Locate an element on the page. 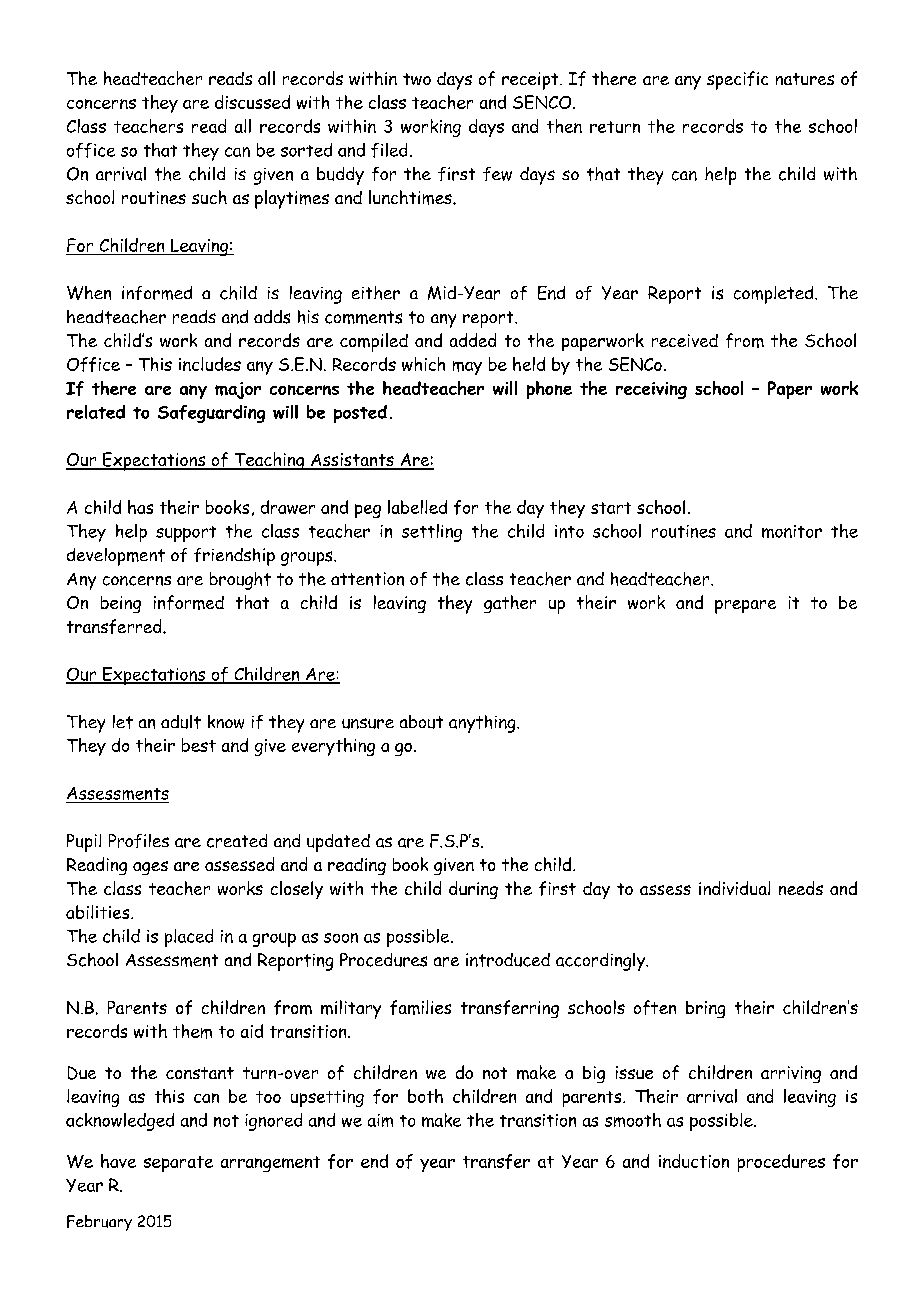 The width and height of the document is (924, 1308). placed is located at coordinates (189, 938).
